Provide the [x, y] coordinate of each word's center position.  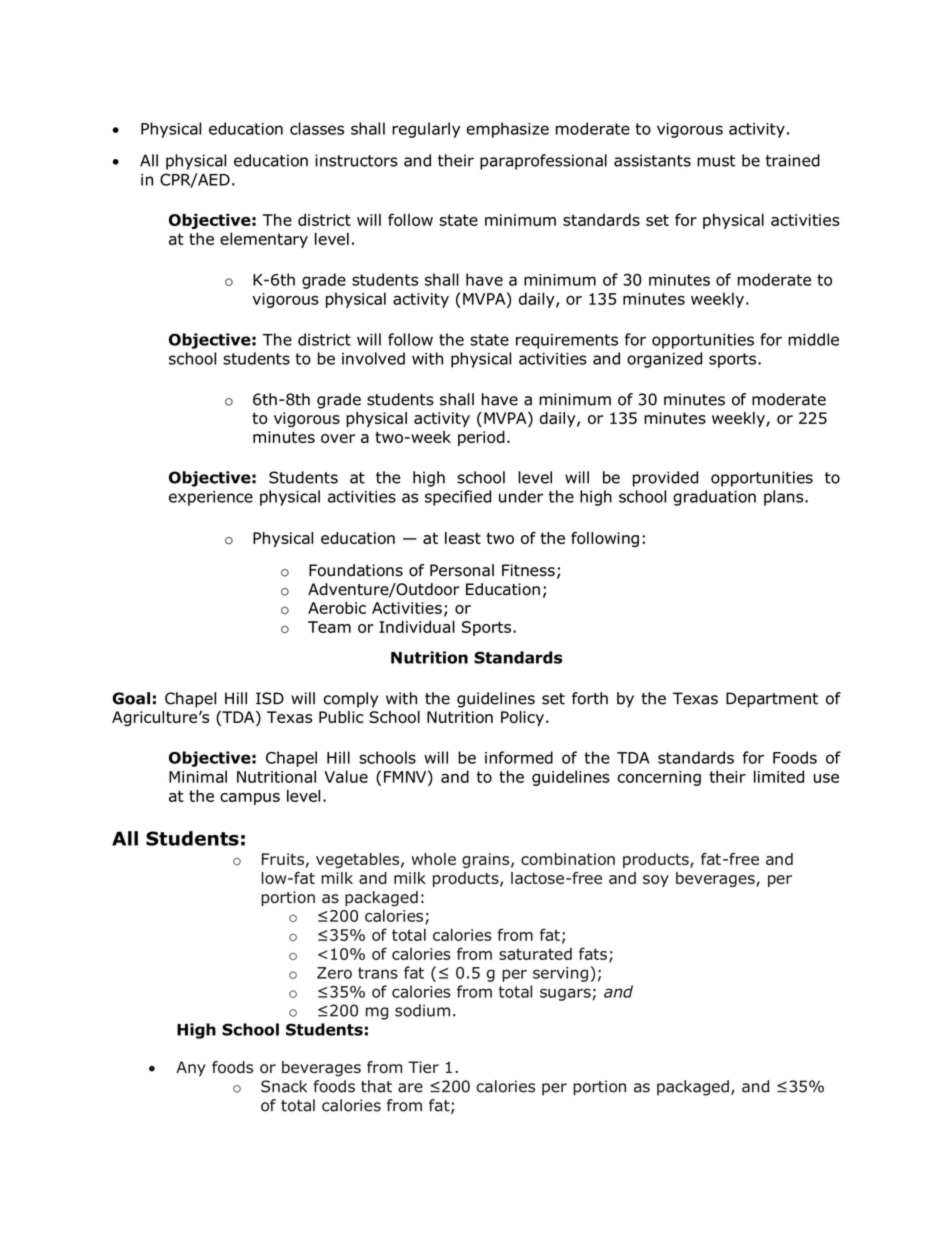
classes [317, 128]
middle [813, 339]
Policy [522, 718]
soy [656, 881]
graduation [714, 498]
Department [772, 700]
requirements [567, 341]
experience [211, 498]
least [463, 538]
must [716, 161]
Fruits [283, 859]
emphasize [507, 130]
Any [191, 1068]
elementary [264, 240]
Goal [131, 698]
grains [487, 860]
